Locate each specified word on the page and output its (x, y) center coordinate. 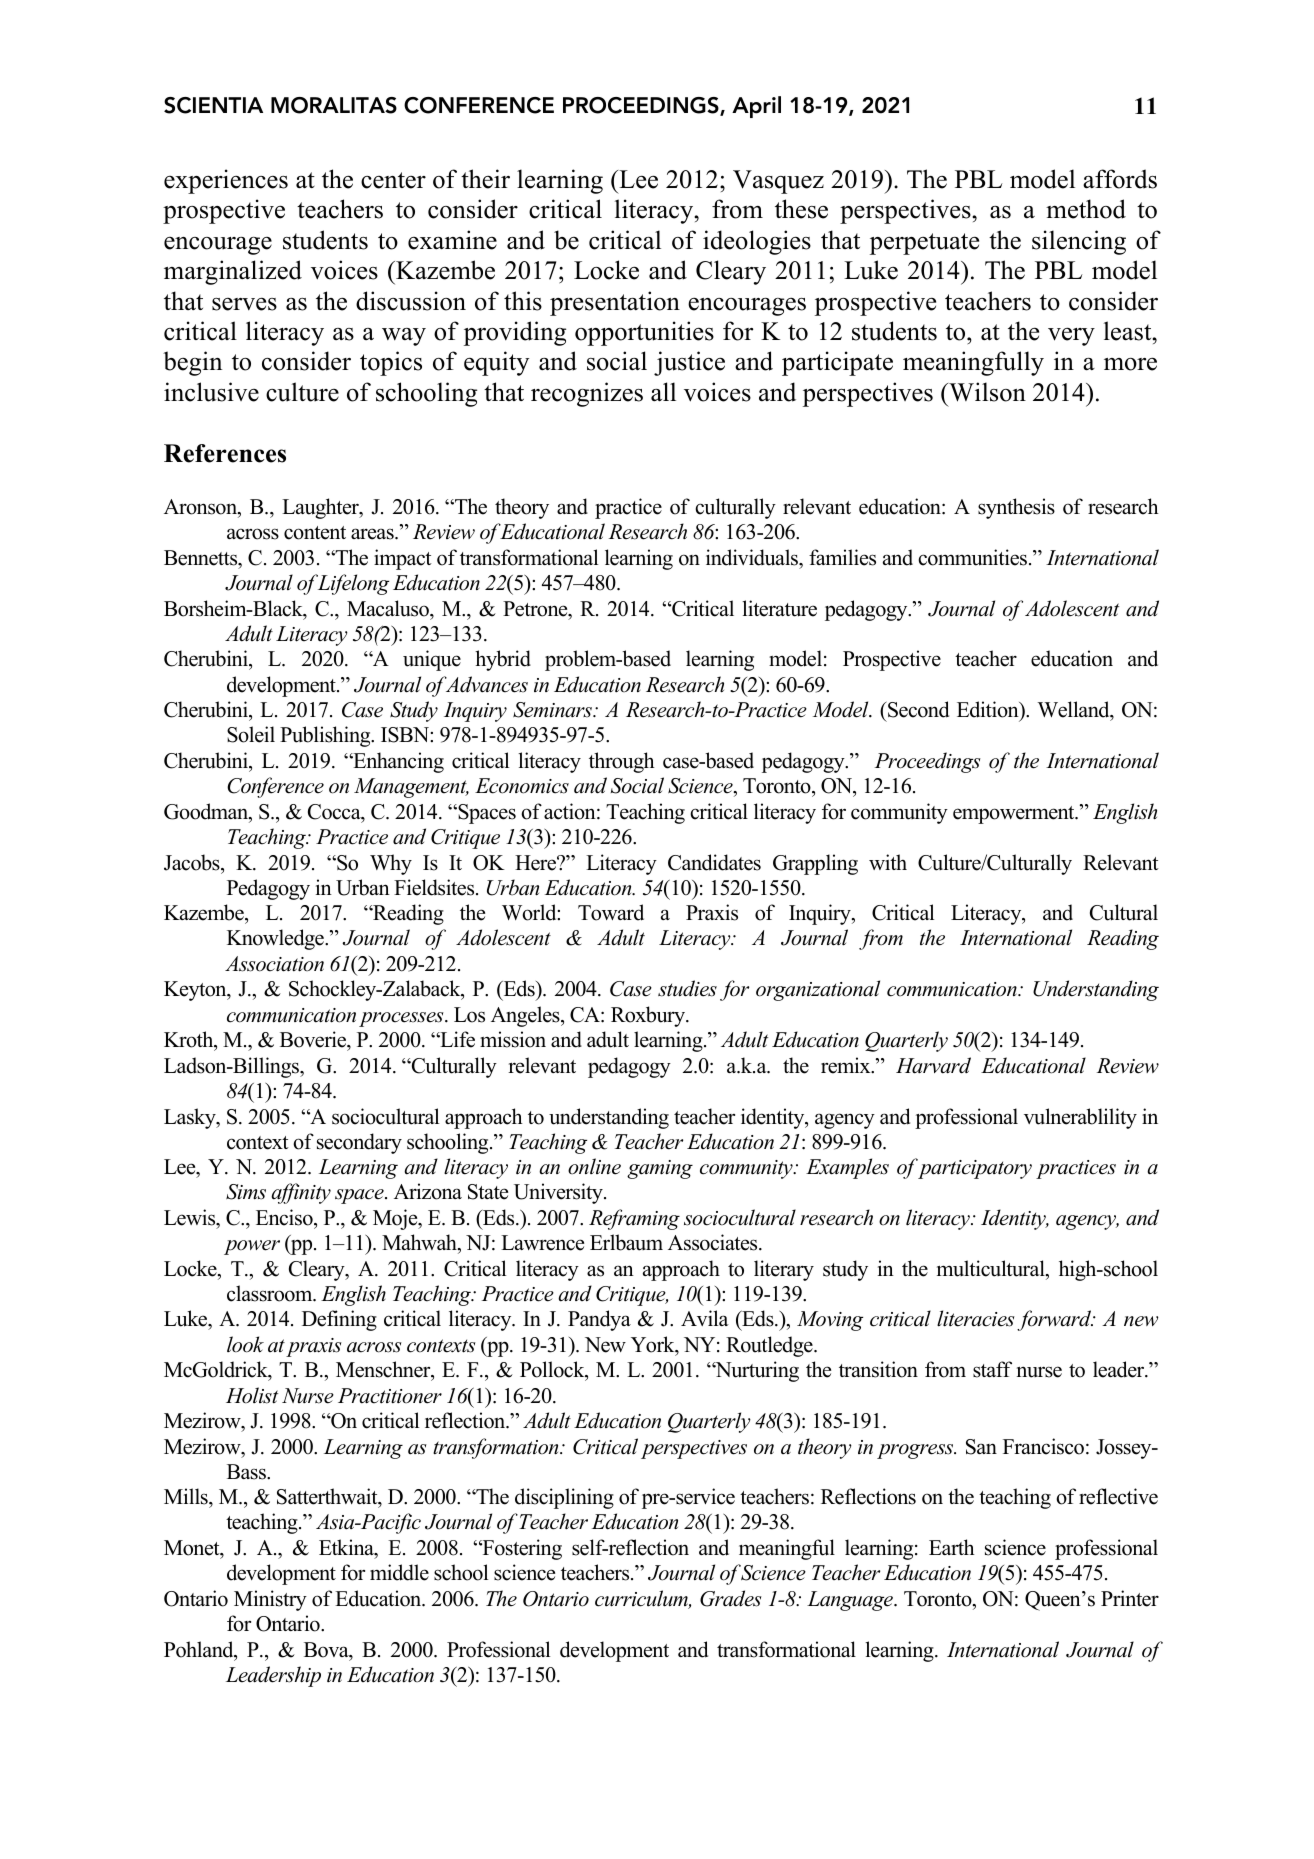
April (756, 107)
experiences (226, 181)
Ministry (270, 1600)
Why (391, 864)
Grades (731, 1598)
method (1086, 209)
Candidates (714, 862)
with (888, 862)
